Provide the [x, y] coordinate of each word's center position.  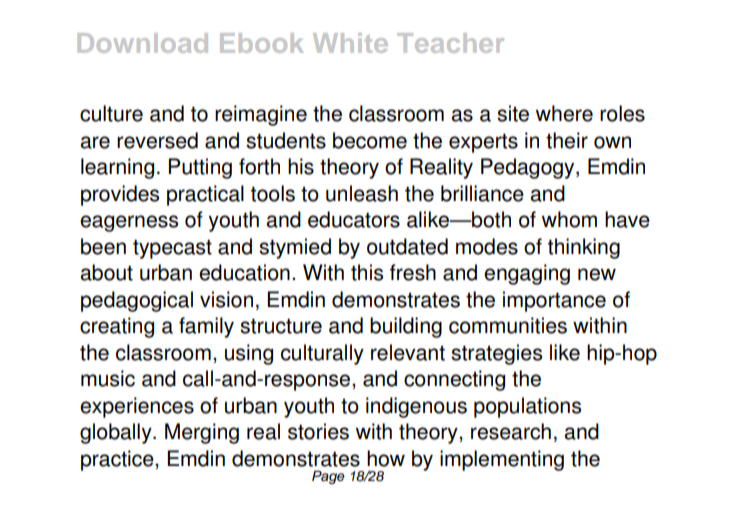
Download [143, 43]
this [367, 272]
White [350, 43]
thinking [584, 248]
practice [118, 460]
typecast [172, 249]
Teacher [451, 43]
